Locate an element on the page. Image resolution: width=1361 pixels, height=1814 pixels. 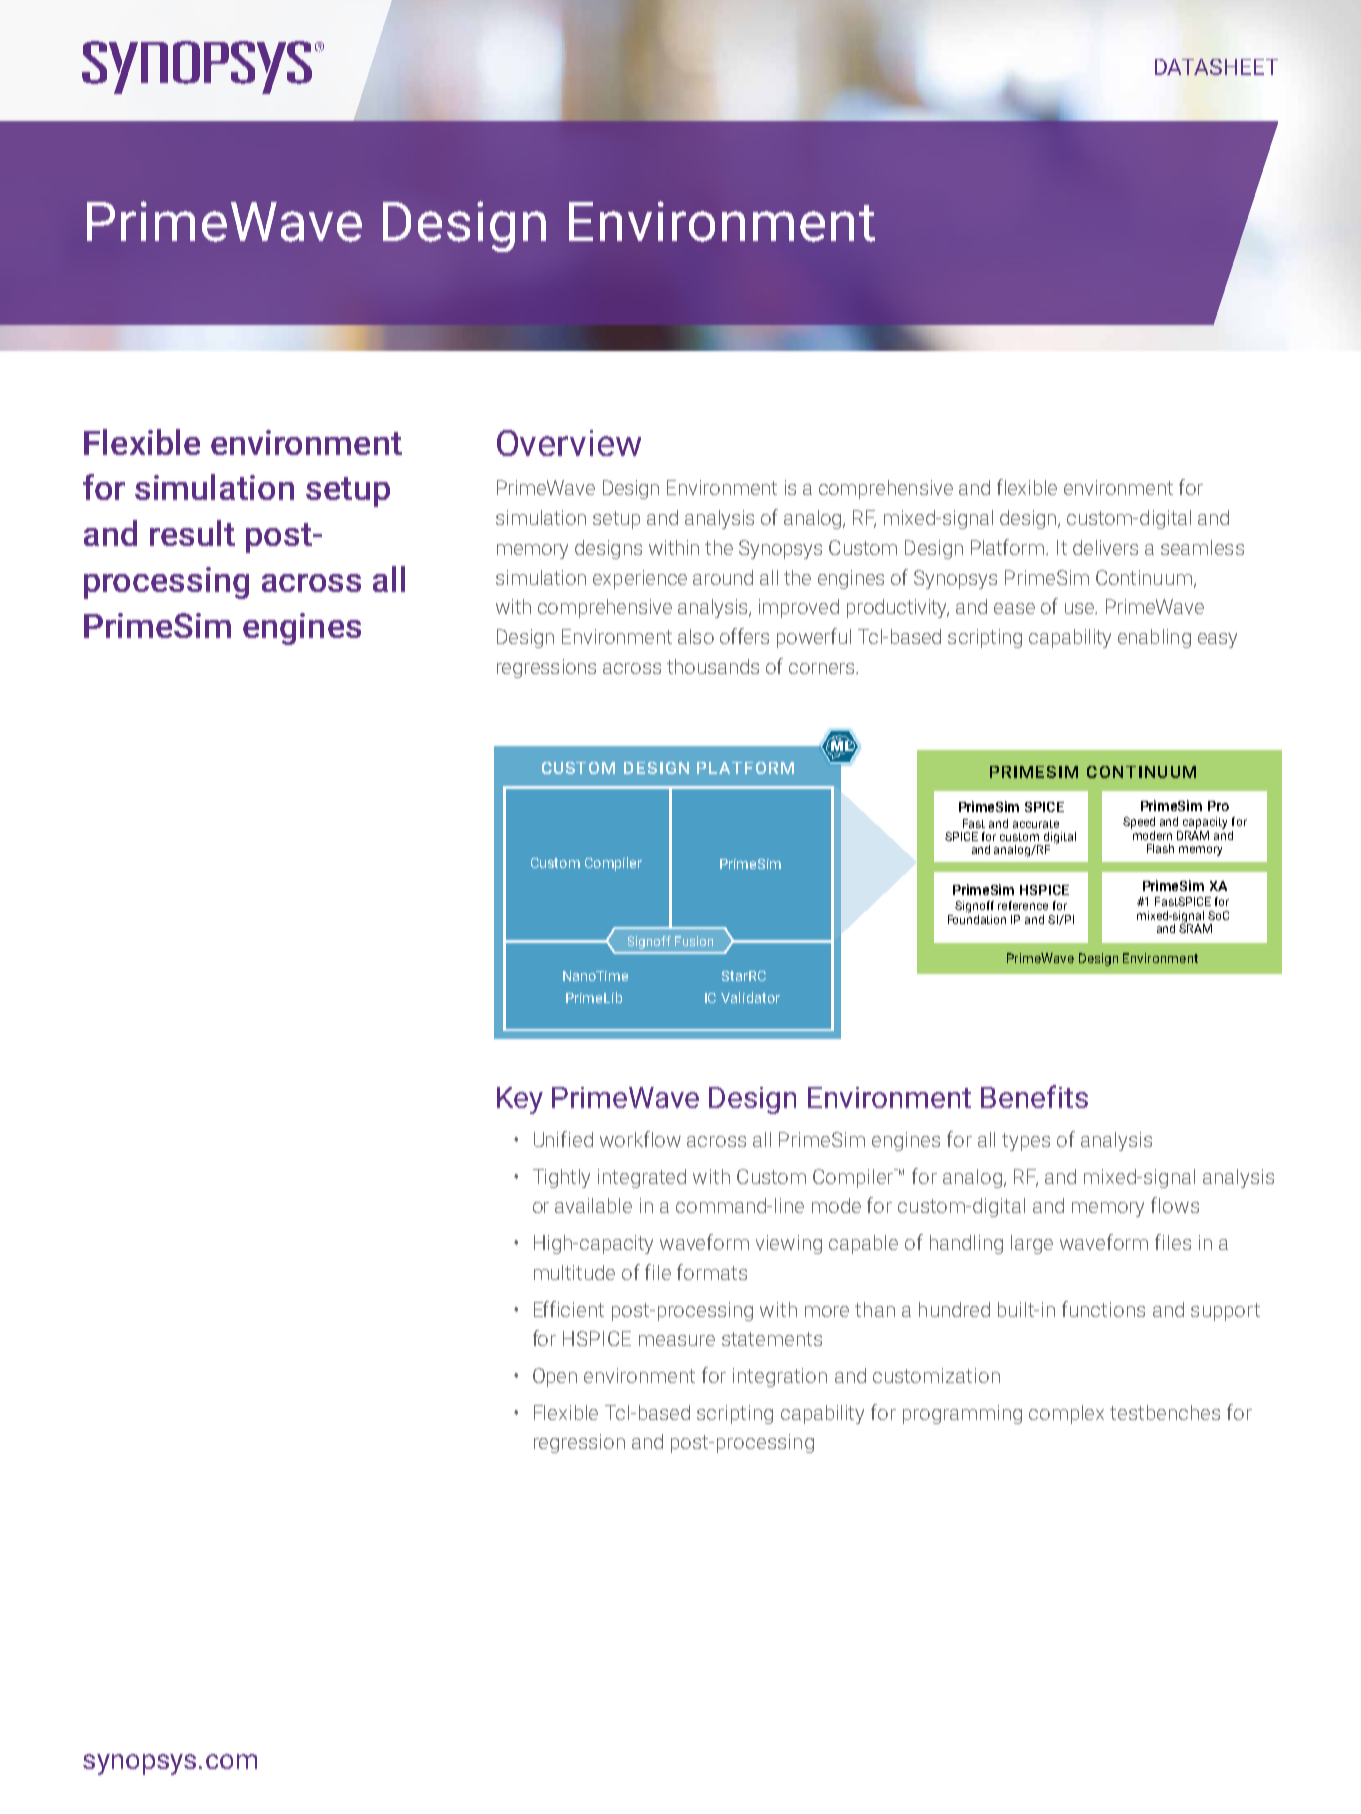
Speed is located at coordinates (1139, 823).
